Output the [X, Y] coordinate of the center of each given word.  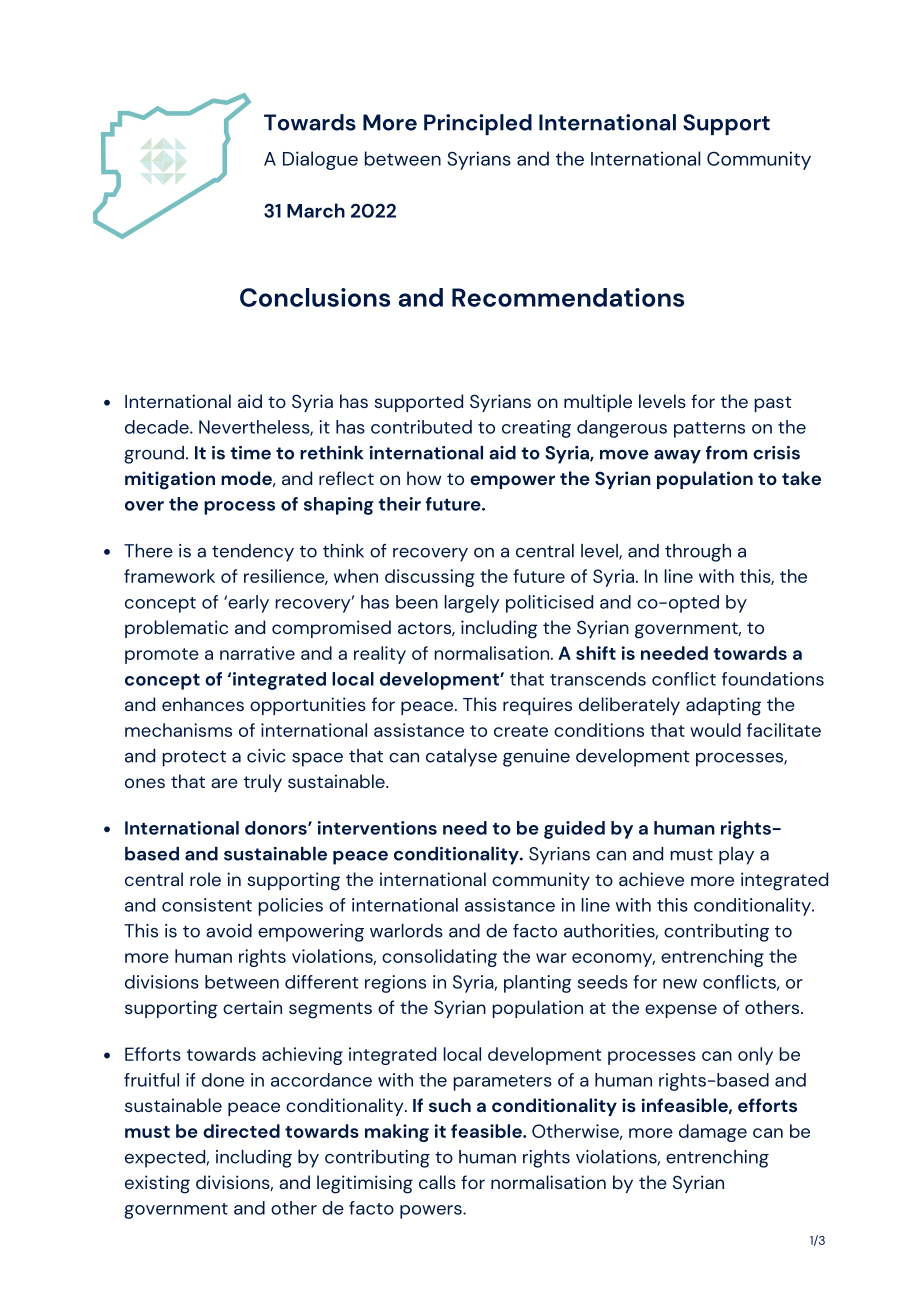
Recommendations [568, 297]
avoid [229, 931]
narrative [257, 653]
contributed [421, 427]
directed [241, 1131]
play [736, 856]
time [251, 453]
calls [437, 1182]
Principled [478, 124]
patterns [709, 430]
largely [472, 604]
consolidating [439, 958]
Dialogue [320, 160]
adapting [723, 706]
